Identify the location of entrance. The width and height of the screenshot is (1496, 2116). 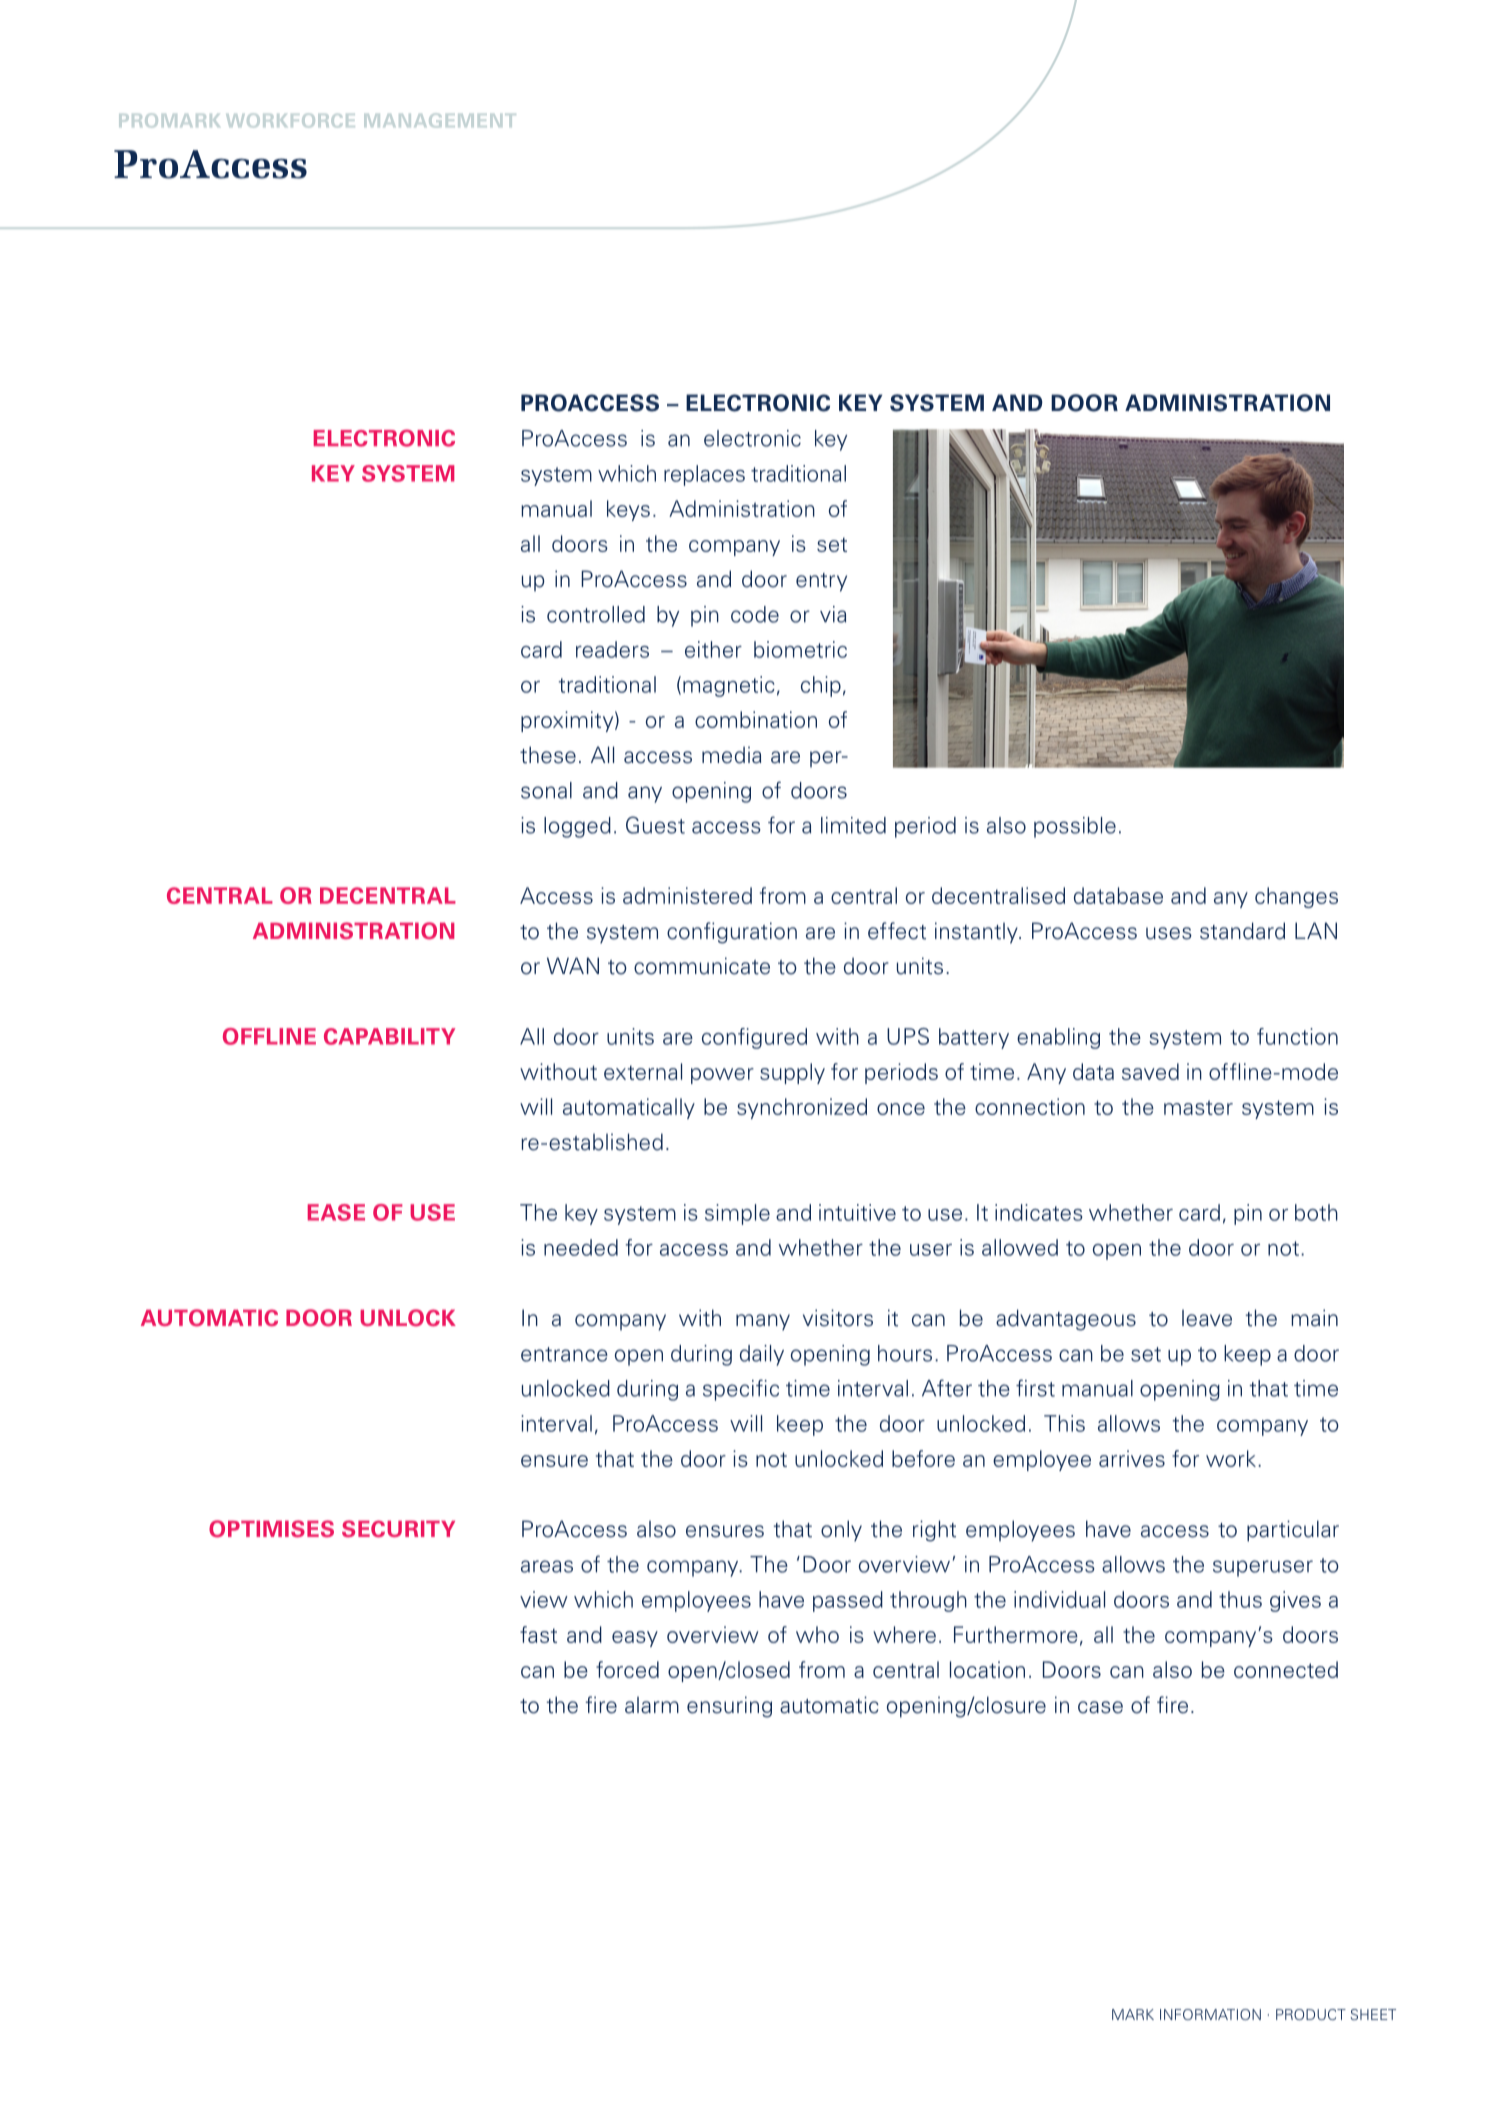
(564, 1354).
